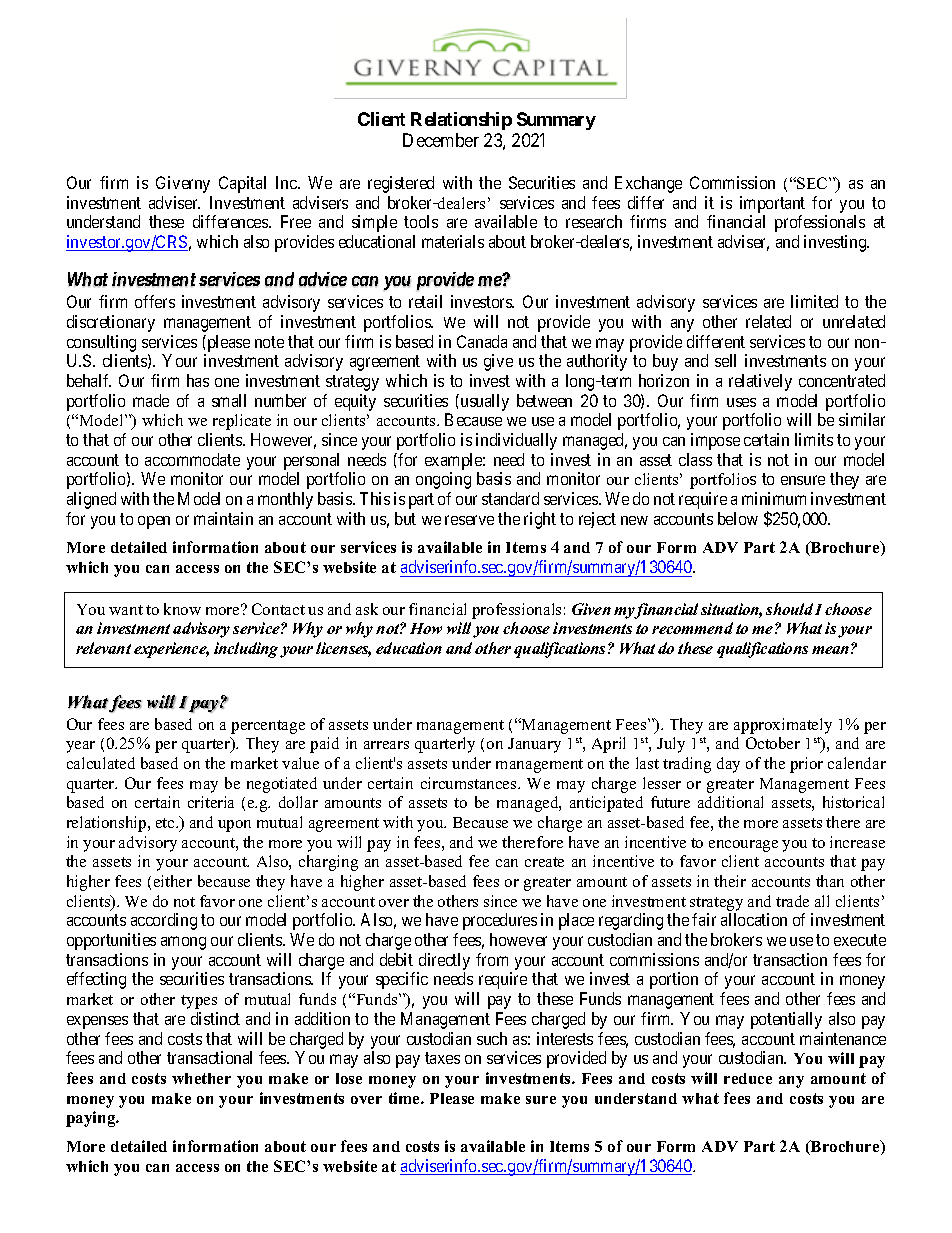 This screenshot has height=1233, width=952. What do you see at coordinates (789, 609) in the screenshot?
I see `should` at bounding box center [789, 609].
